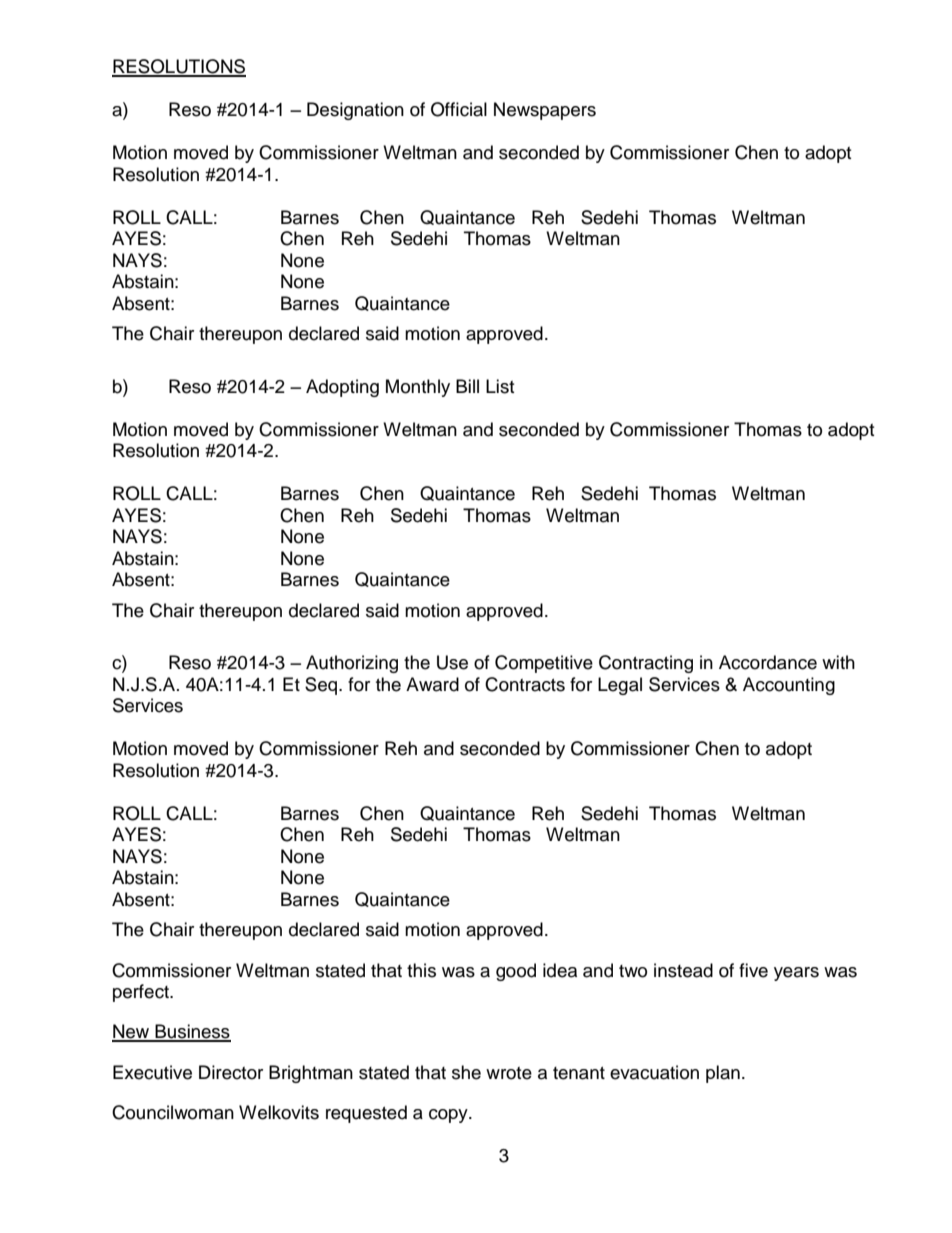 This screenshot has width=952, height=1233. Describe the element at coordinates (768, 662) in the screenshot. I see `Accordance` at that location.
